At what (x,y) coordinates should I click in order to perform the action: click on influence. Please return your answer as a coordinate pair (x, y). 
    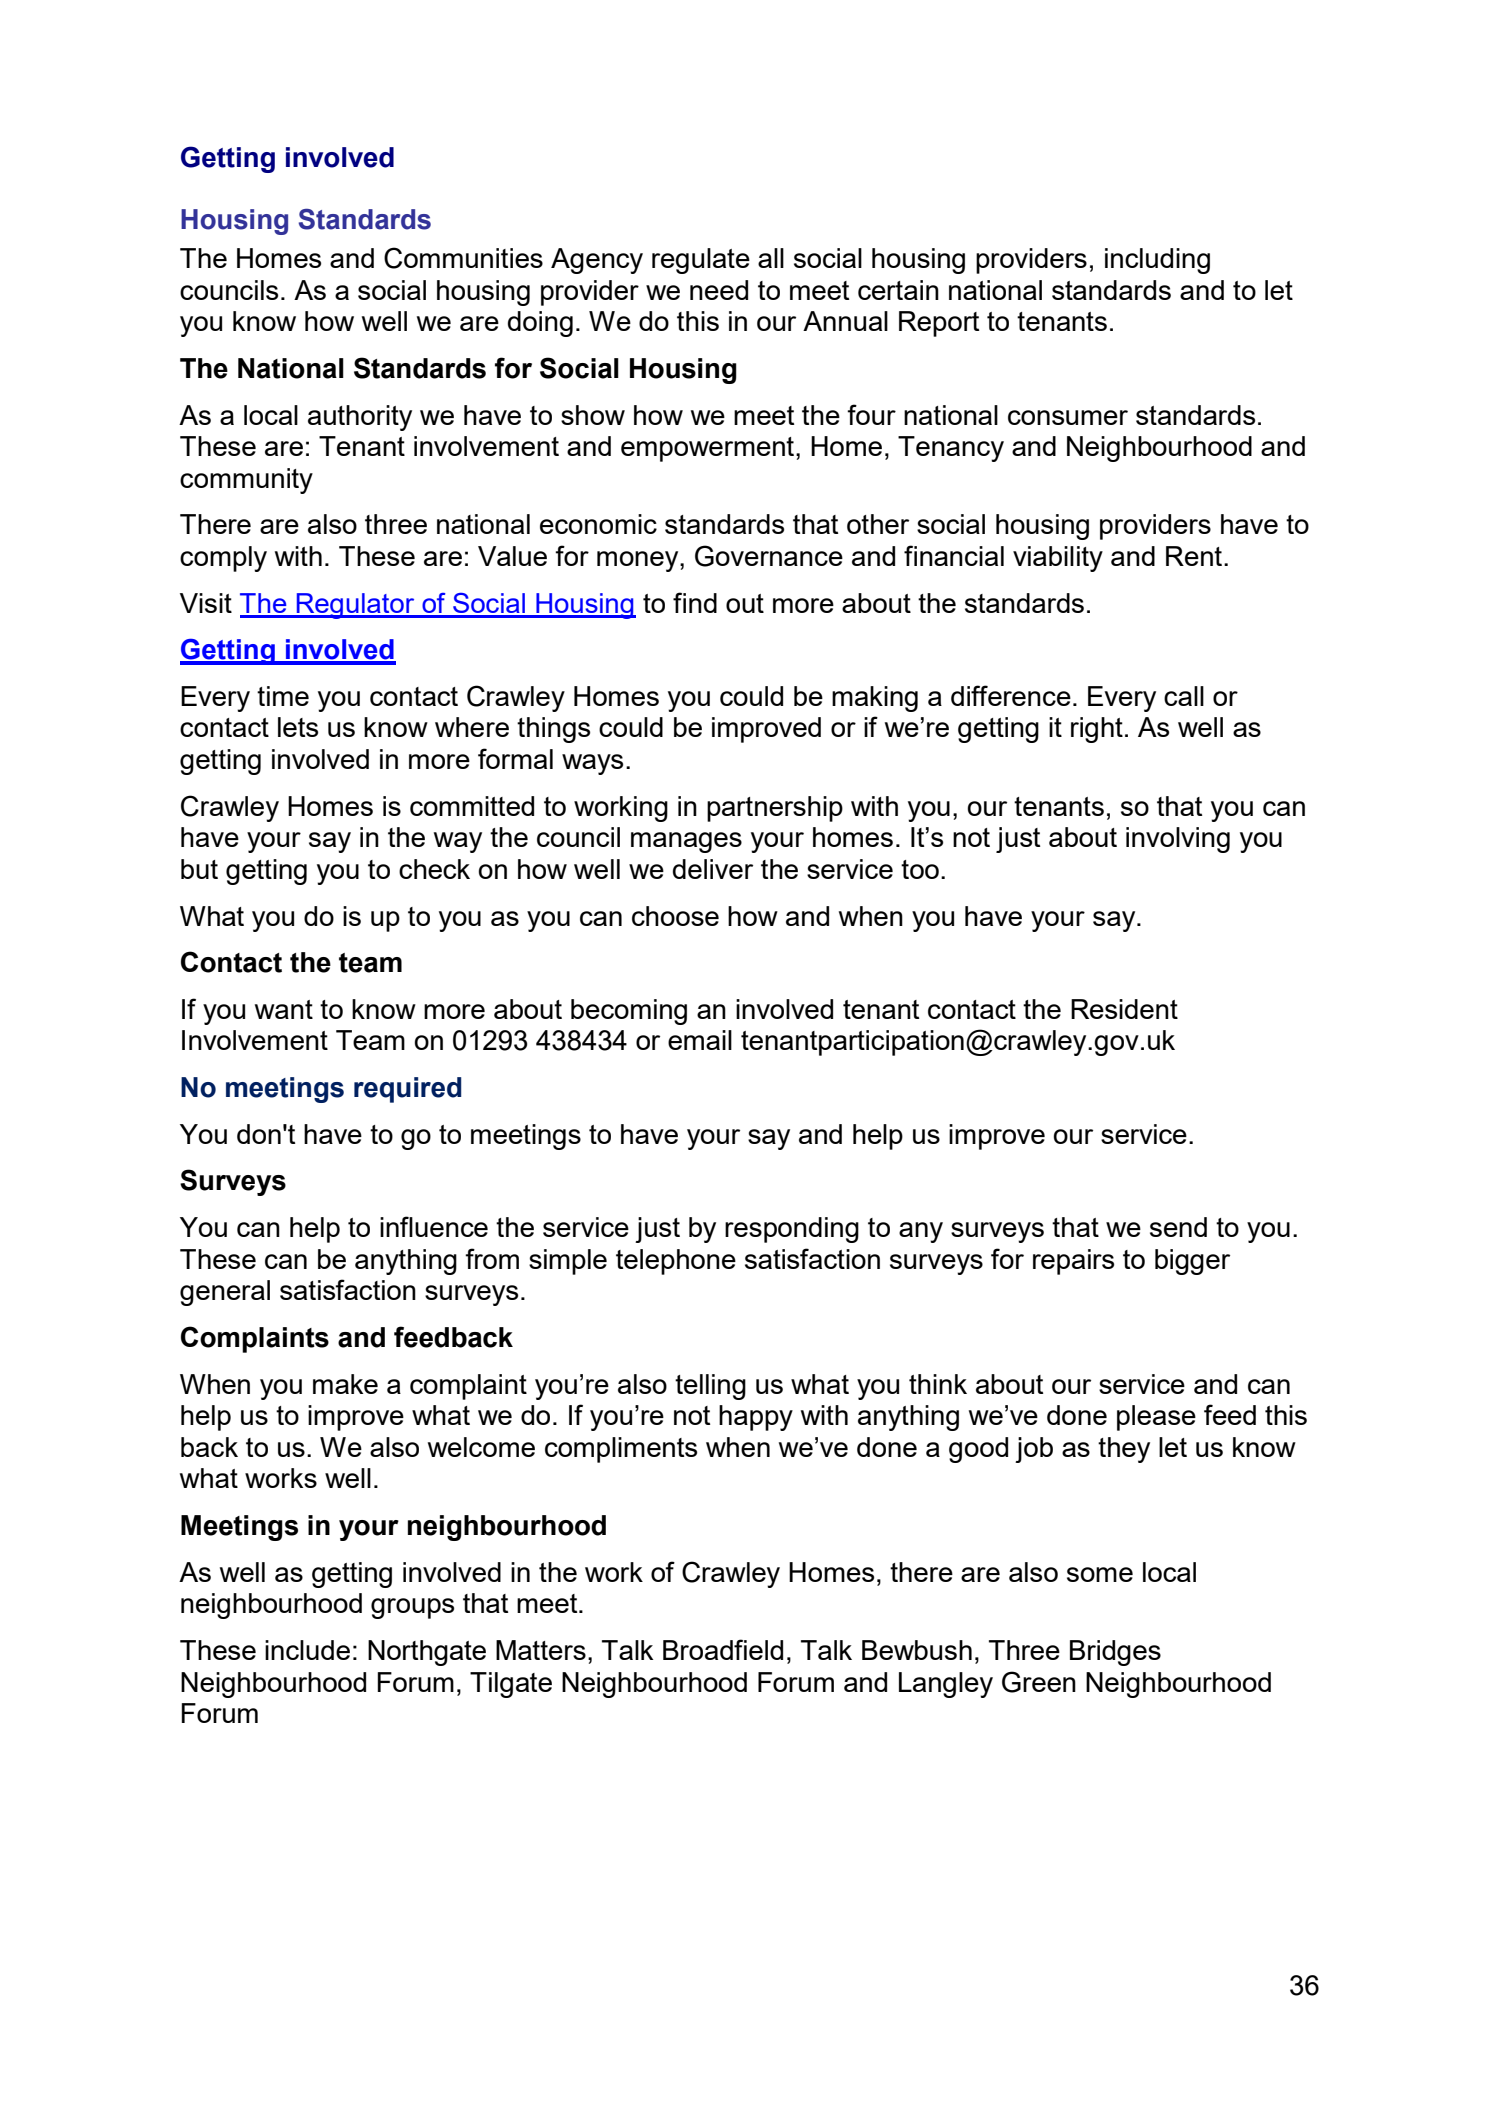
    Looking at the image, I should click on (434, 1226).
